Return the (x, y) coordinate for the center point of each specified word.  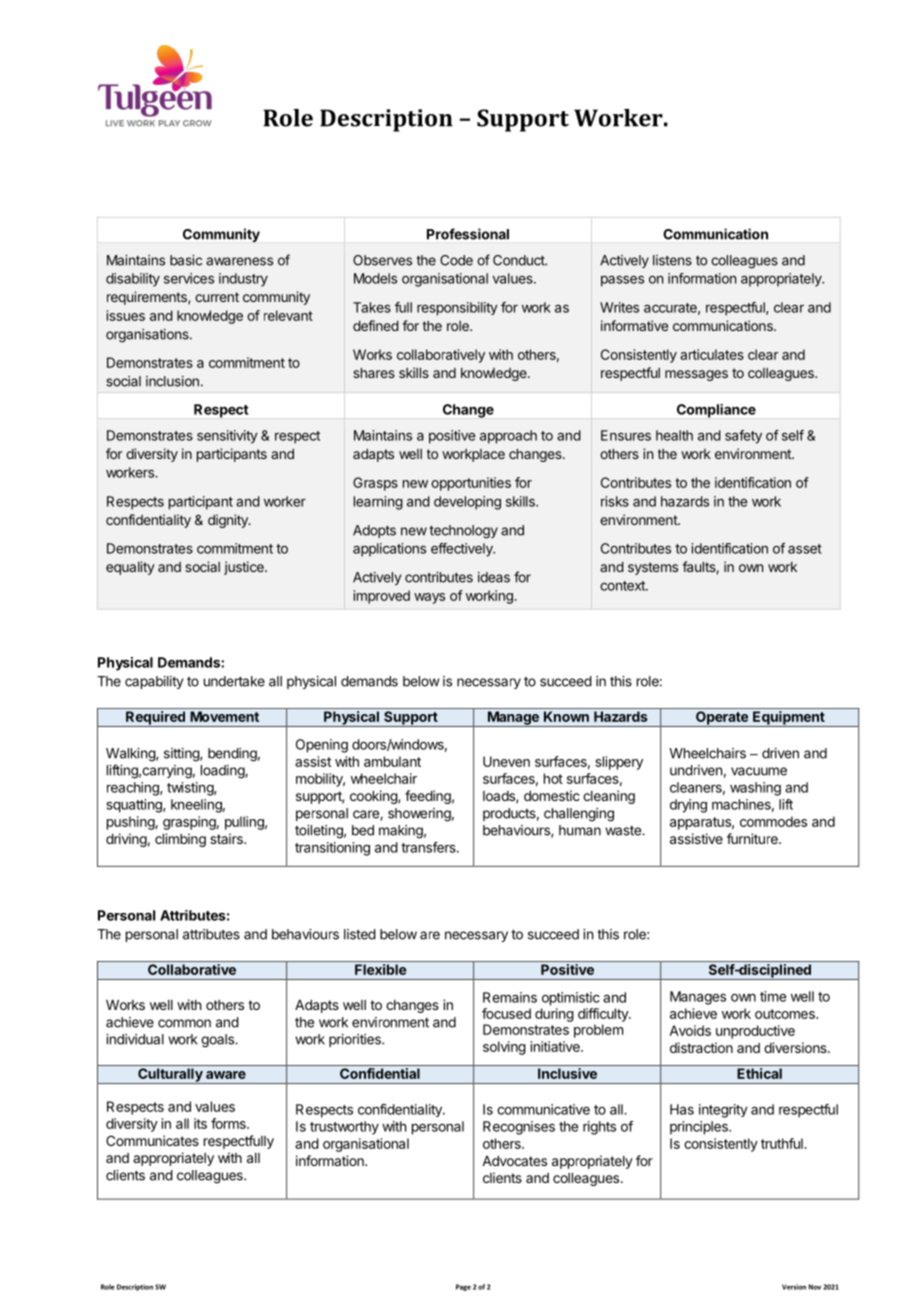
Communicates (152, 1140)
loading (223, 772)
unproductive (755, 1032)
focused (506, 1013)
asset (805, 549)
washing (755, 789)
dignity (229, 521)
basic (186, 260)
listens (672, 260)
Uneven (506, 761)
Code (456, 260)
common (184, 1023)
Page (463, 1287)
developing (467, 503)
